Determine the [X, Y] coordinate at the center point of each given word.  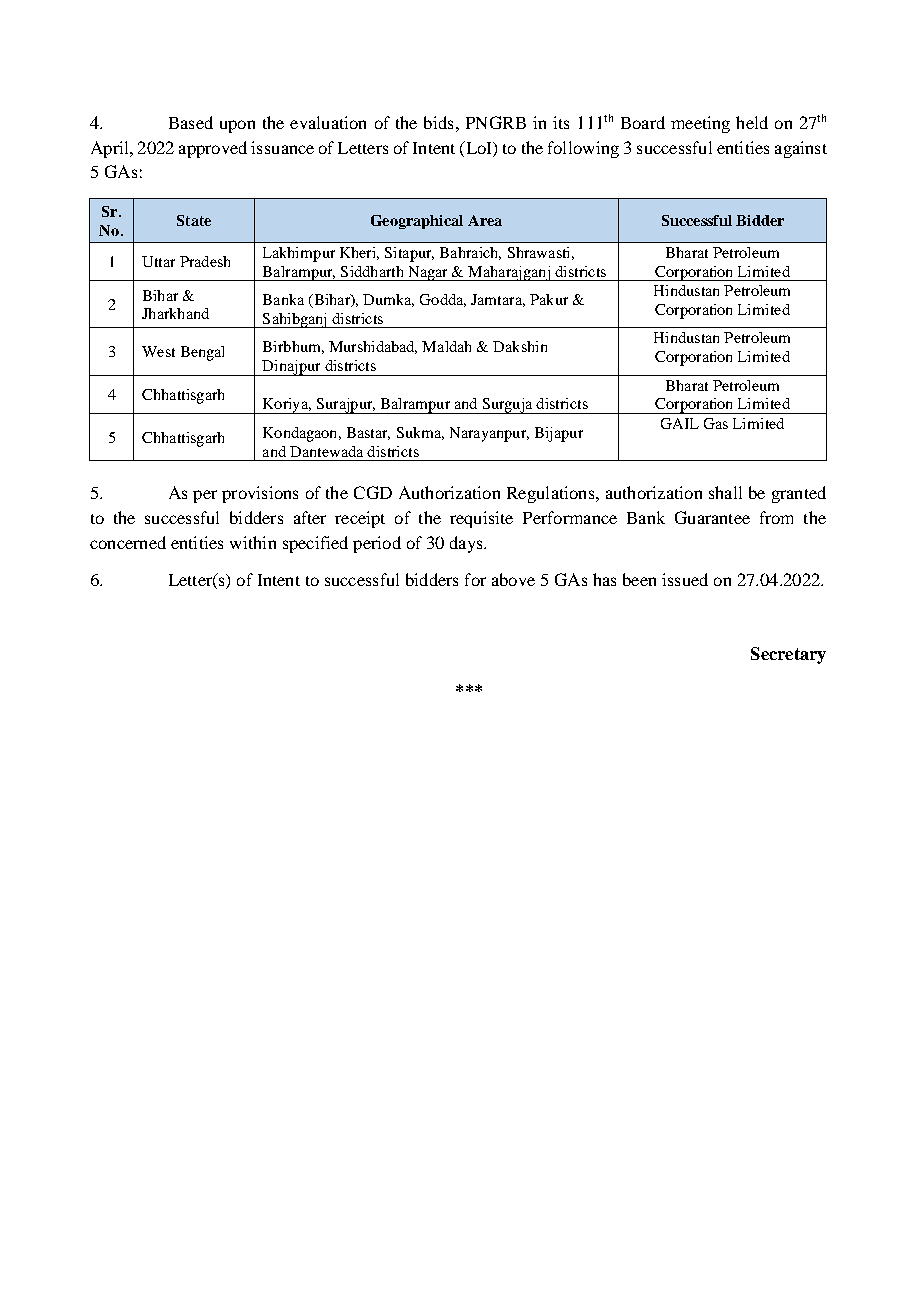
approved [213, 149]
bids [438, 122]
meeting [700, 124]
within [253, 542]
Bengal [202, 353]
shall [725, 492]
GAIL [680, 423]
